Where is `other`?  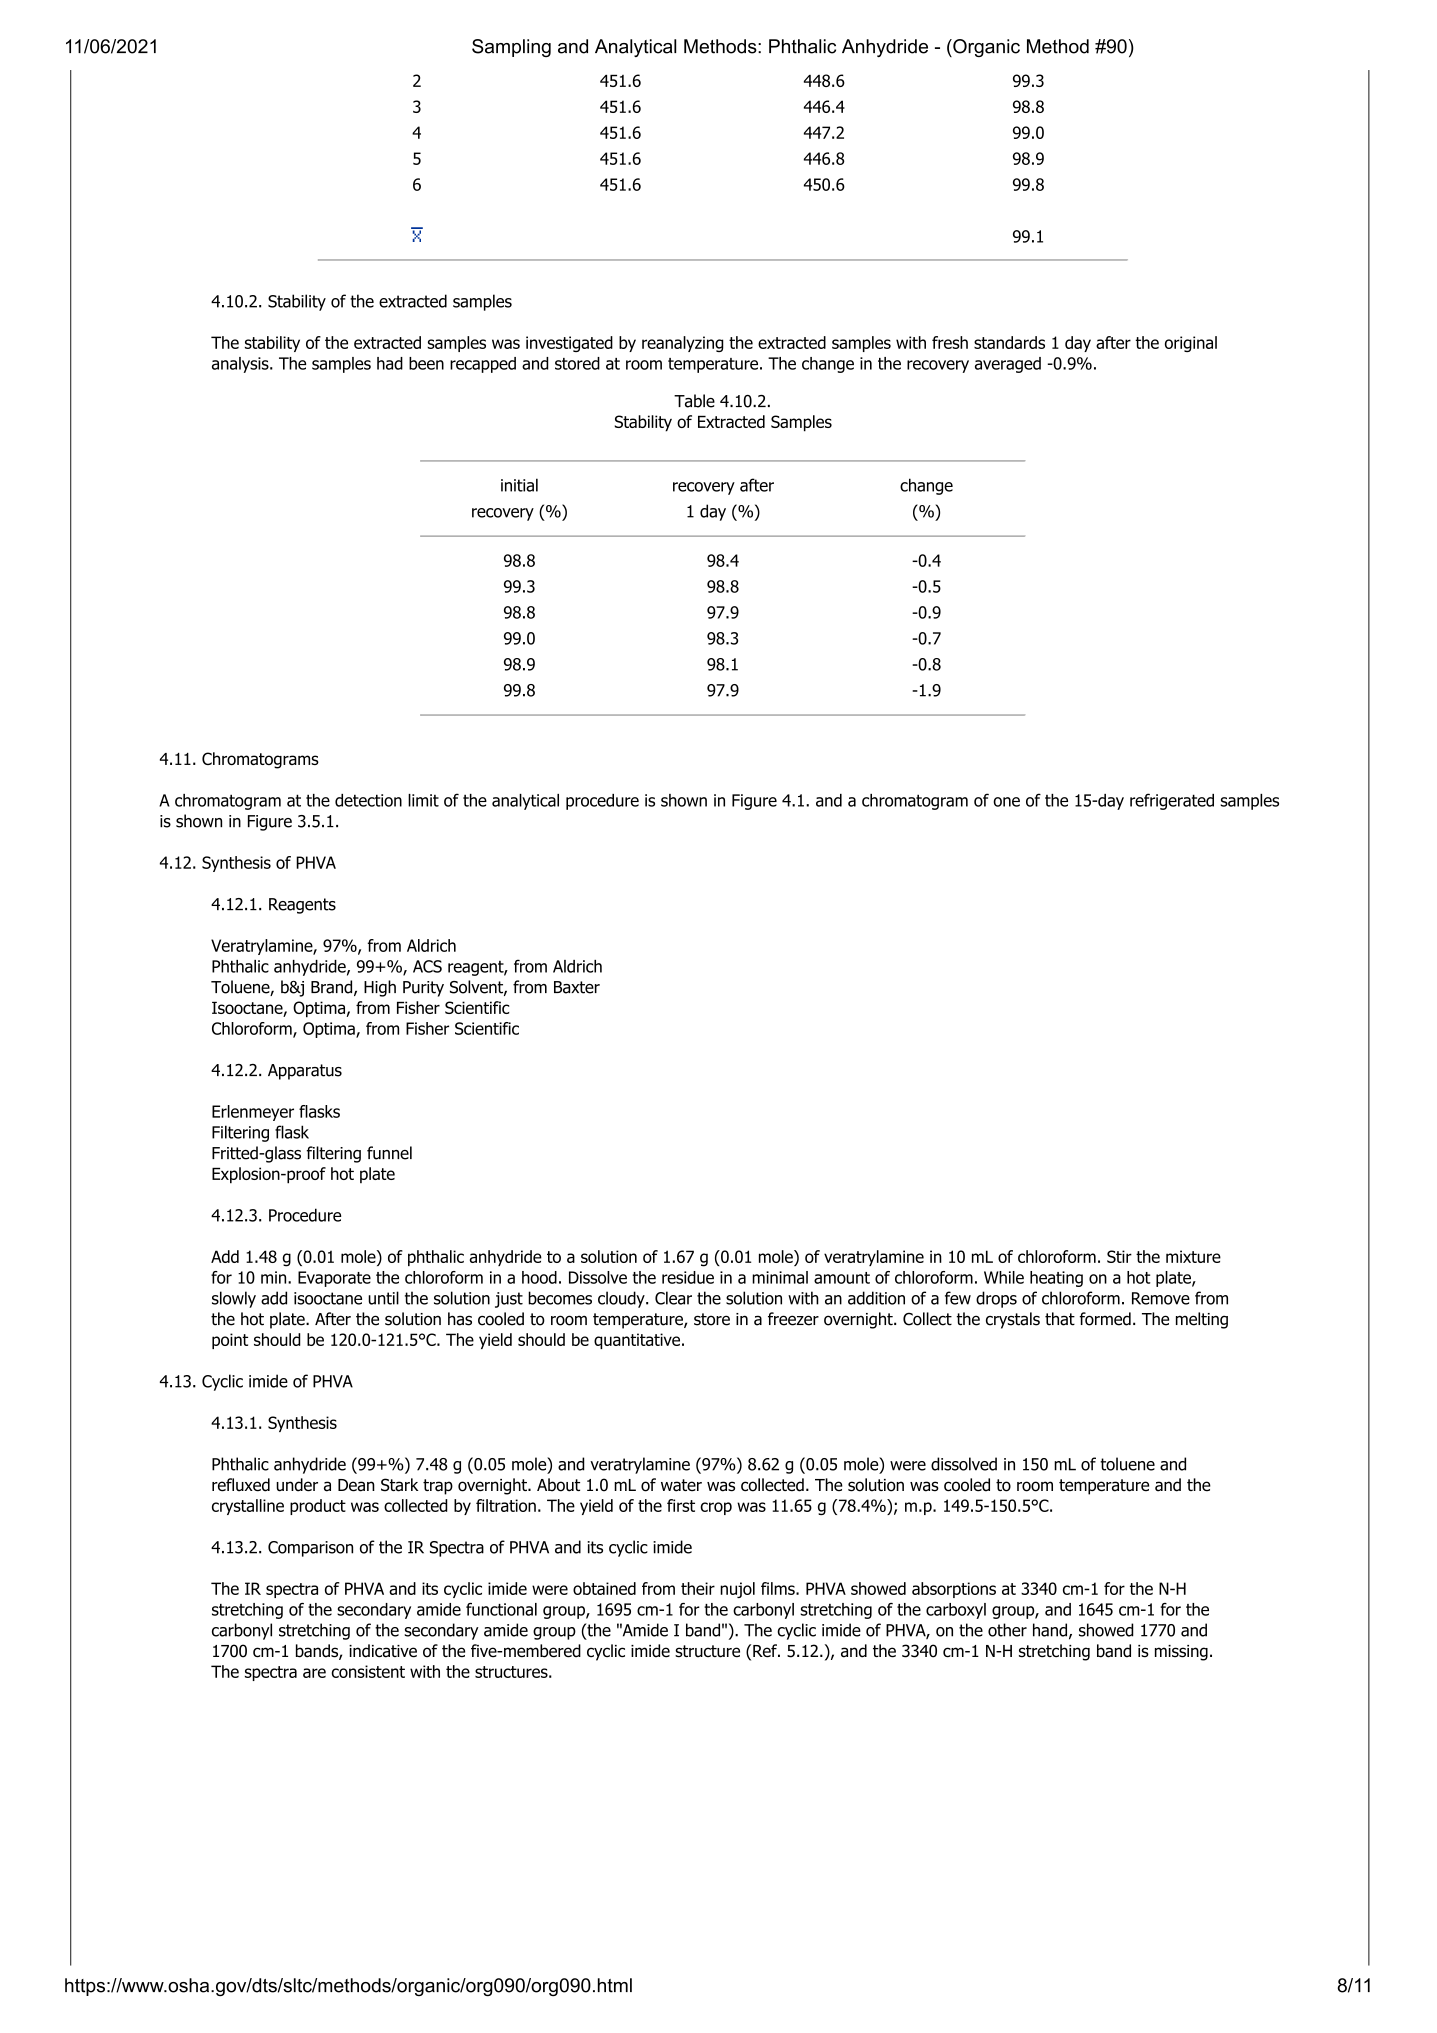
other is located at coordinates (1007, 1630).
